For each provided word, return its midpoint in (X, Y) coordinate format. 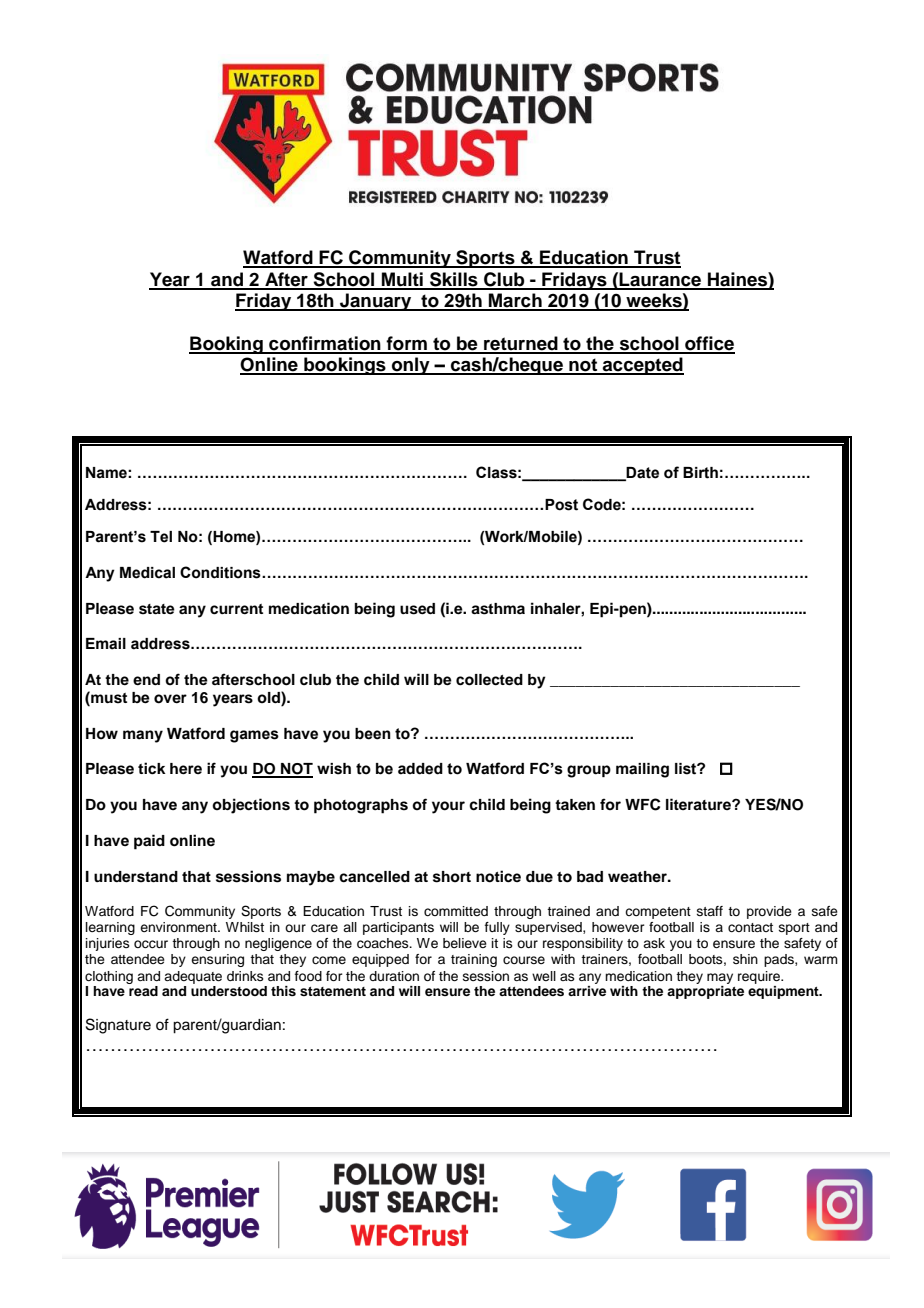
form (407, 344)
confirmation (325, 344)
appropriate (705, 992)
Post (561, 505)
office (709, 344)
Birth (700, 473)
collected (489, 680)
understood (229, 991)
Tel (161, 537)
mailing (642, 770)
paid (149, 842)
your (448, 807)
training (474, 960)
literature (699, 804)
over (170, 699)
